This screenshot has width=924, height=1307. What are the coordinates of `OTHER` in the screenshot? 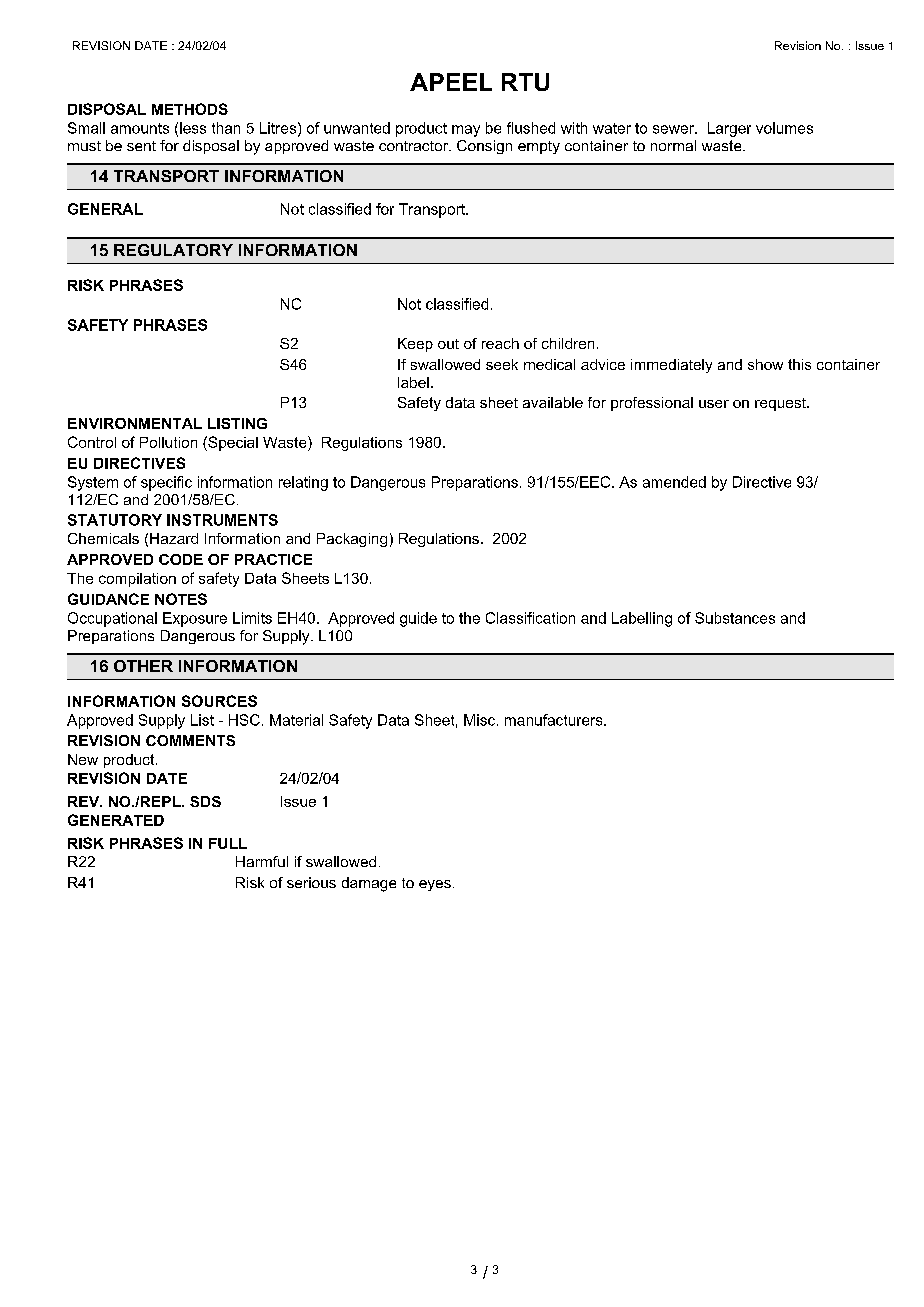 It's located at (143, 666).
